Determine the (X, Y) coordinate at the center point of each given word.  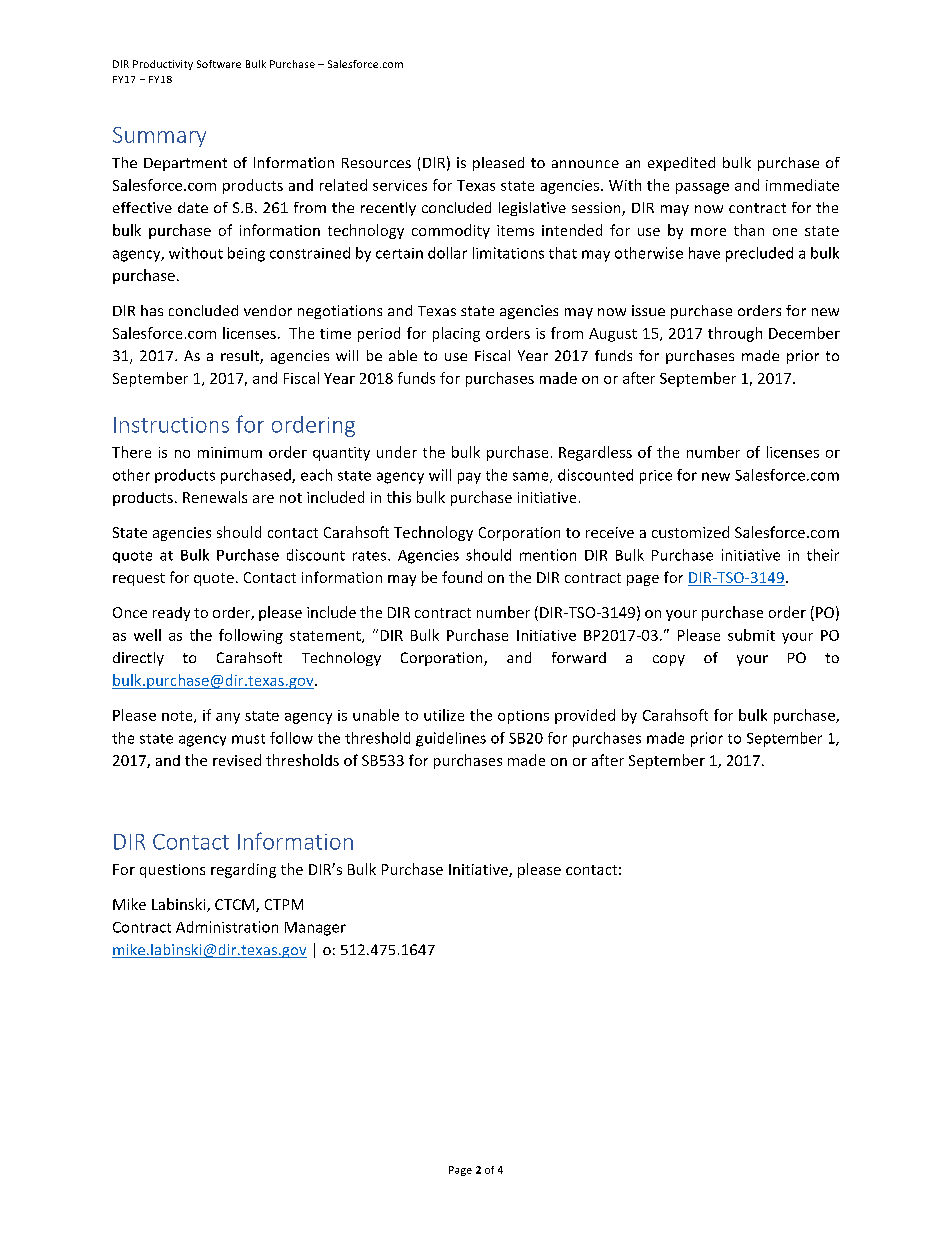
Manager (315, 929)
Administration (227, 927)
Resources (376, 163)
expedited (681, 164)
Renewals (215, 497)
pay (469, 478)
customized (690, 532)
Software (219, 64)
